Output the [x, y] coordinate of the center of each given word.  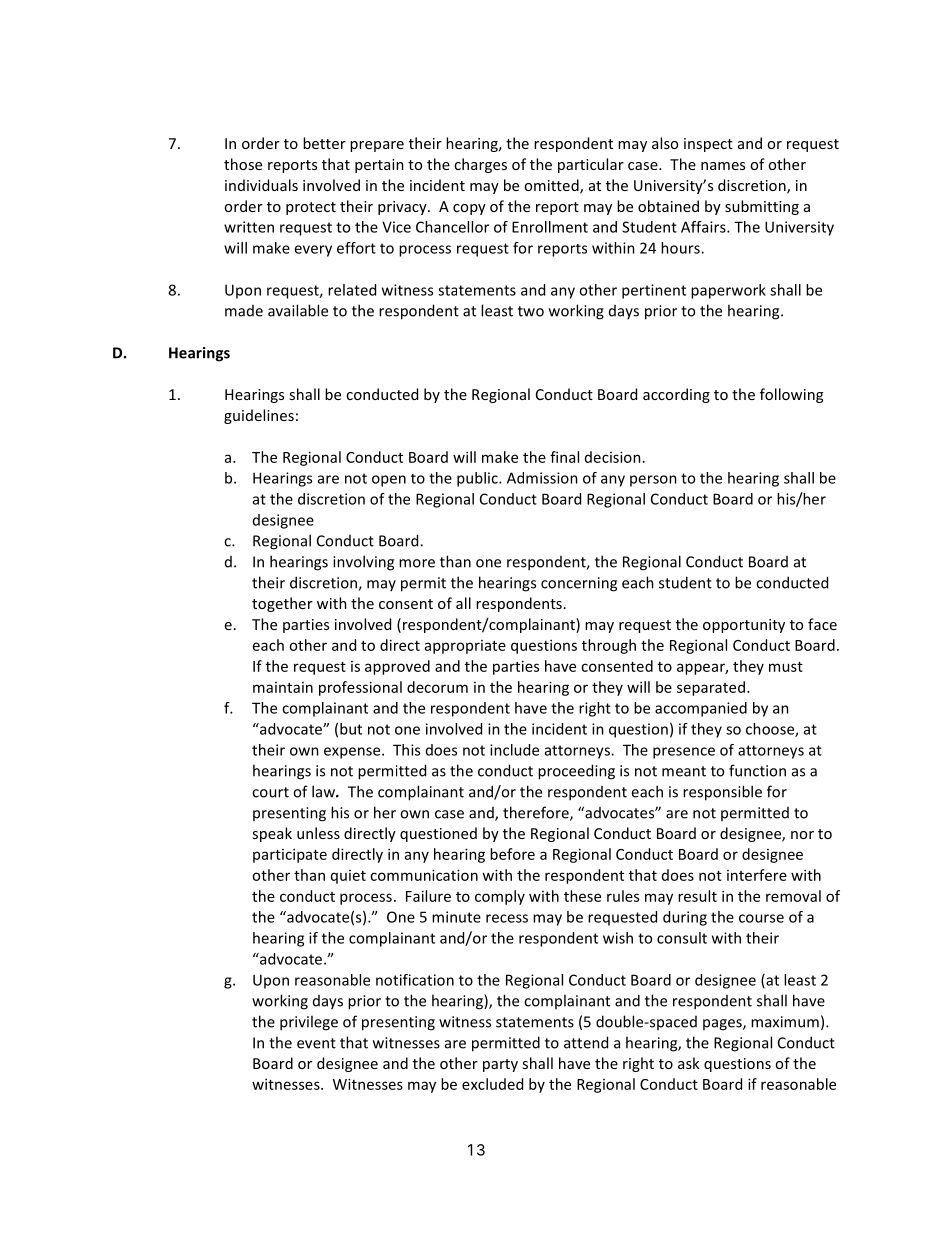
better [324, 143]
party [500, 1065]
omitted [552, 186]
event [316, 1043]
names [723, 166]
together [282, 604]
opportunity [744, 626]
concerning [579, 584]
